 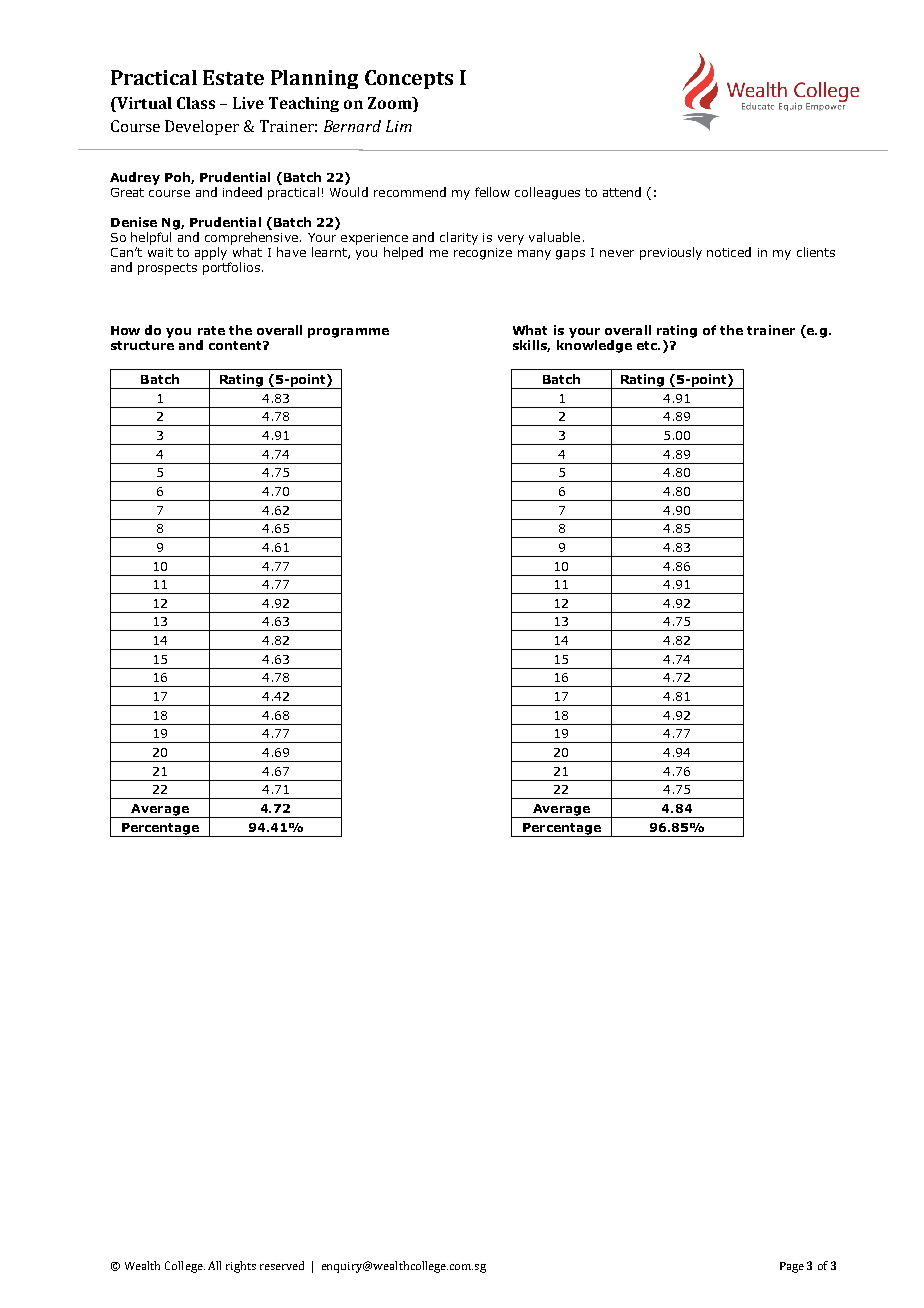 I want to click on attend, so click(x=622, y=192).
